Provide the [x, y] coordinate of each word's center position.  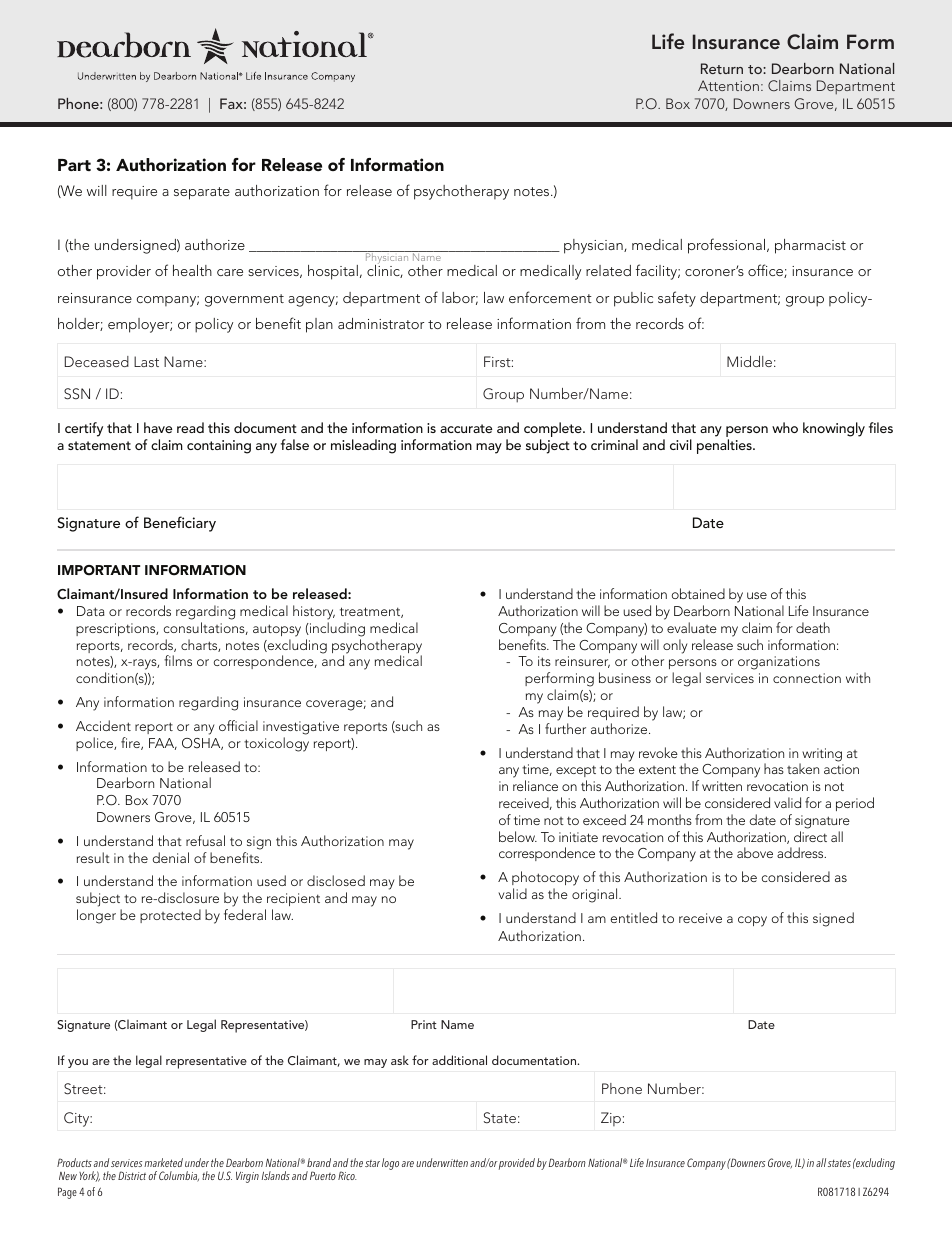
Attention [728, 85]
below [518, 836]
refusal [205, 840]
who [785, 427]
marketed [163, 1162]
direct [810, 836]
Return [722, 68]
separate [202, 193]
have [158, 427]
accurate [466, 428]
